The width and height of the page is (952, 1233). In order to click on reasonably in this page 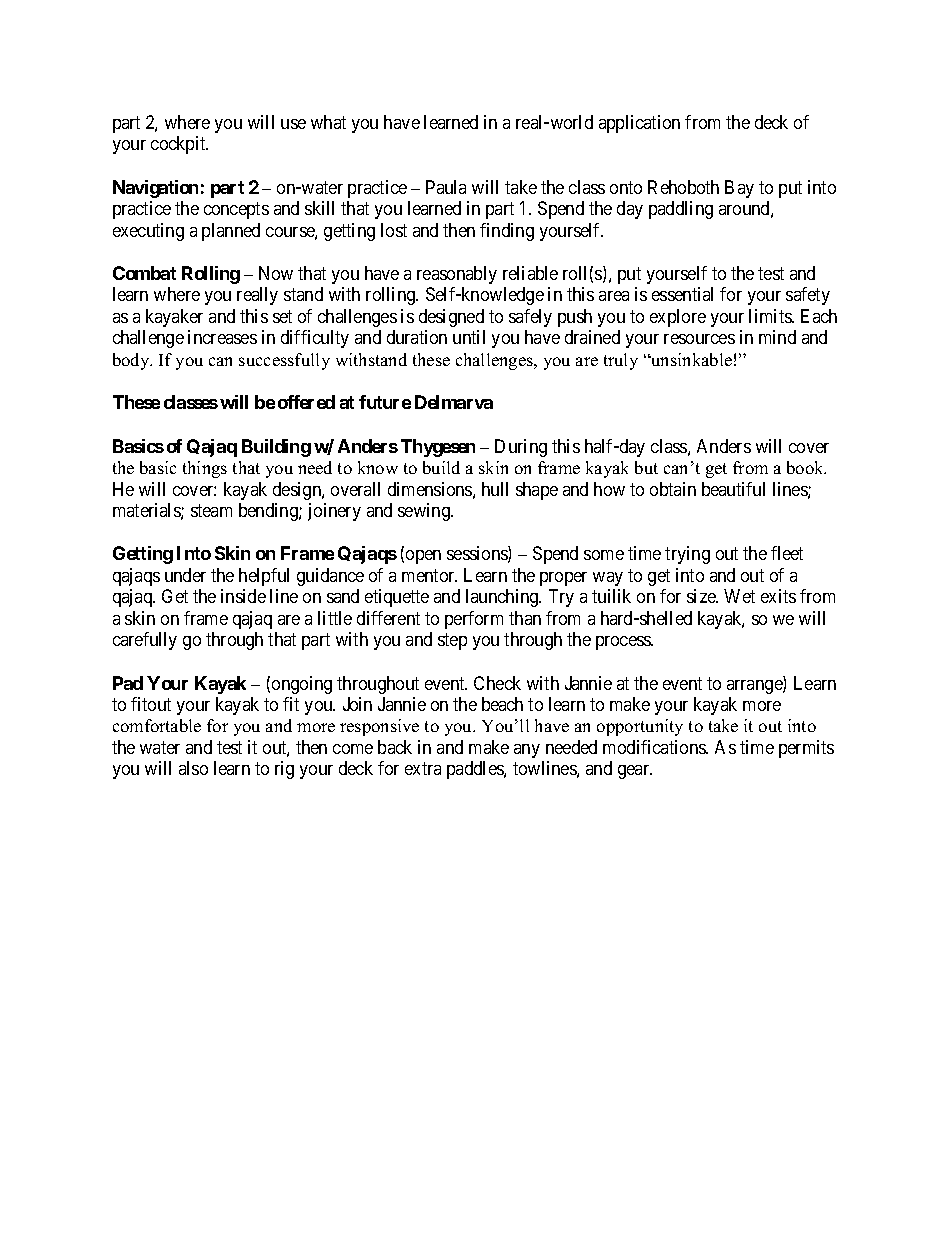, I will do `click(457, 275)`.
